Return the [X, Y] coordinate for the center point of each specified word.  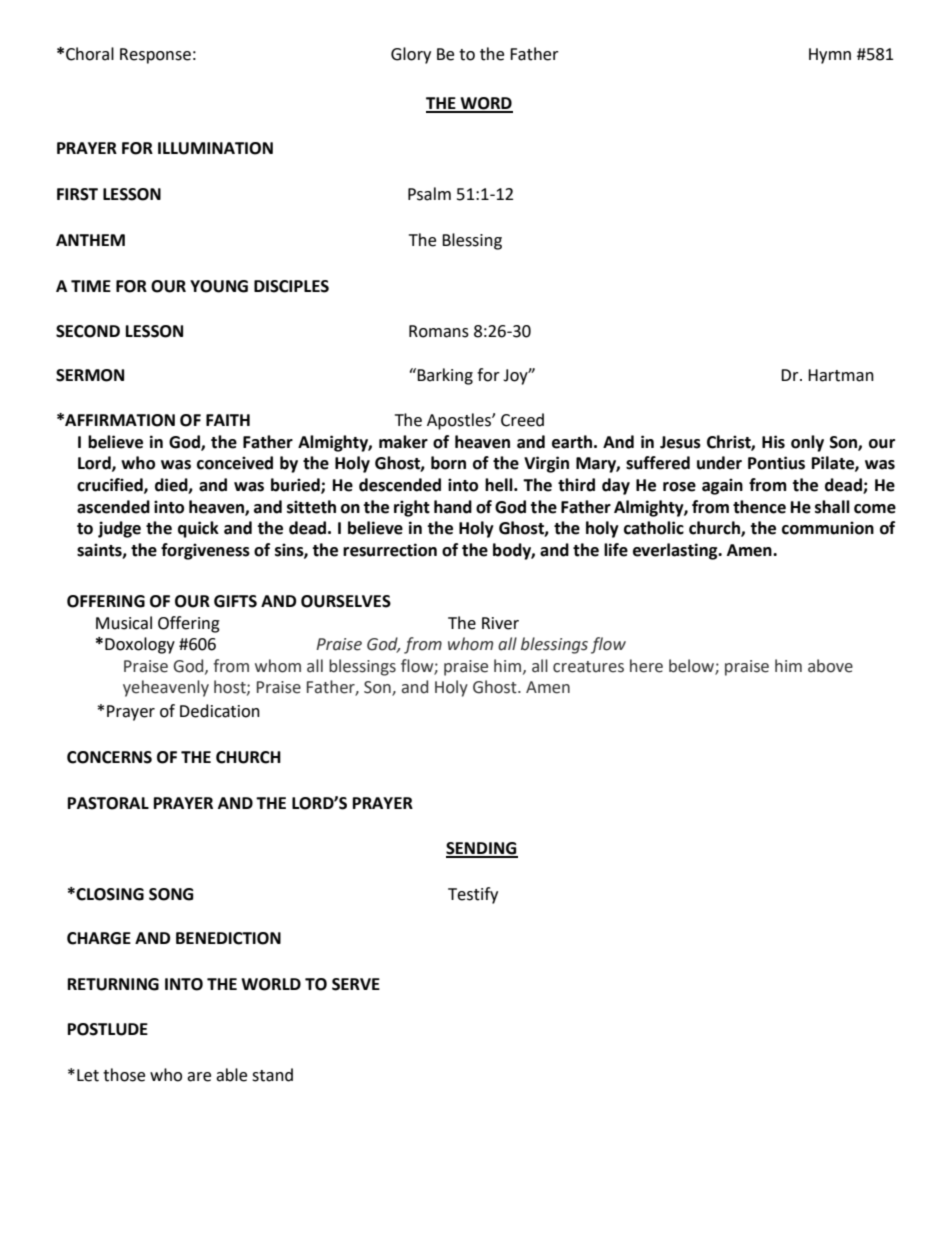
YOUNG [219, 286]
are [199, 1077]
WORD [485, 104]
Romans [439, 331]
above [830, 666]
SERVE [356, 984]
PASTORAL [108, 803]
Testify [473, 895]
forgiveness [205, 551]
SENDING [482, 849]
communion [828, 528]
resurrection [390, 550]
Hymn [830, 56]
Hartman [841, 375]
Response [155, 56]
